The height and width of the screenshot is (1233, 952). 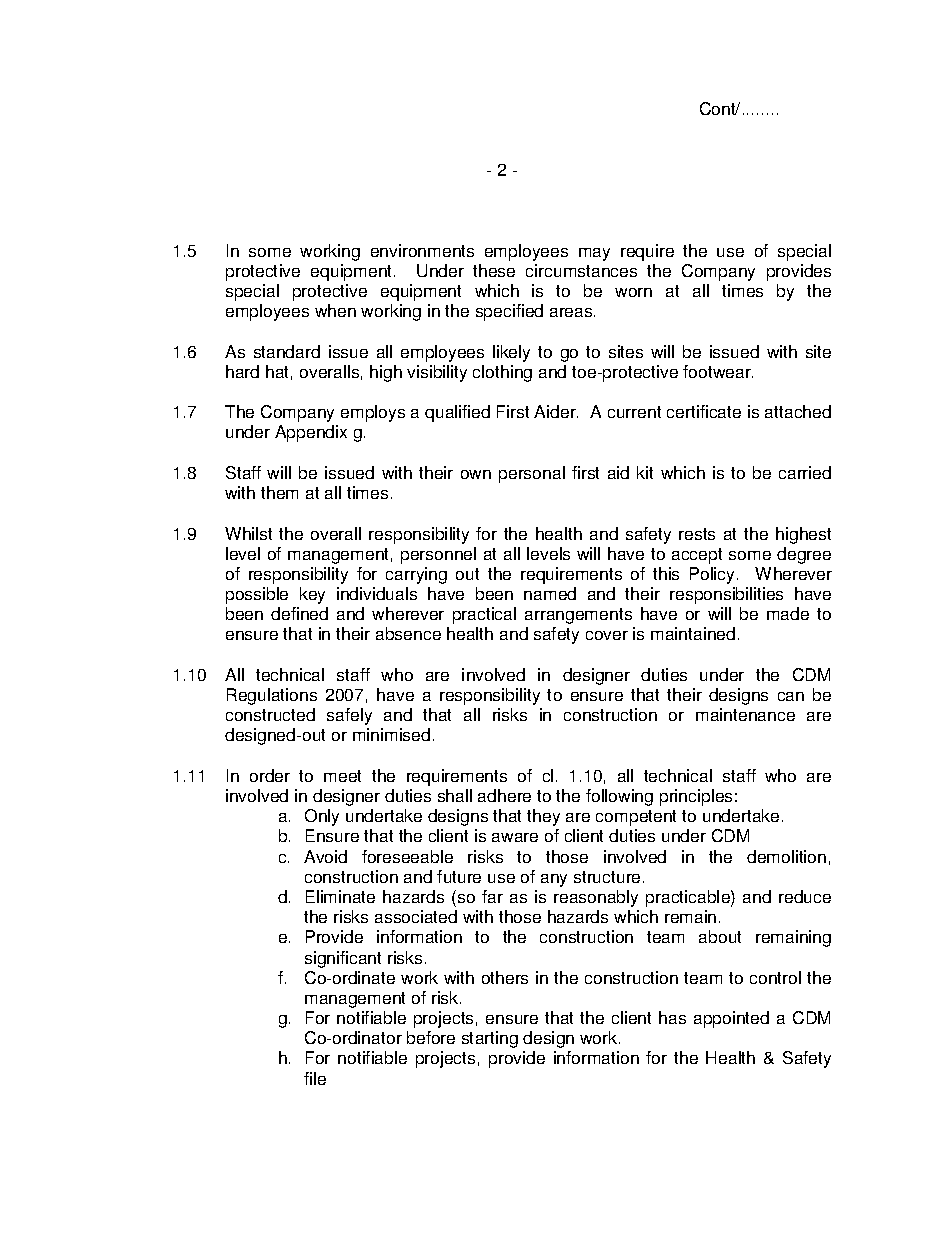 I want to click on personal, so click(x=532, y=474).
